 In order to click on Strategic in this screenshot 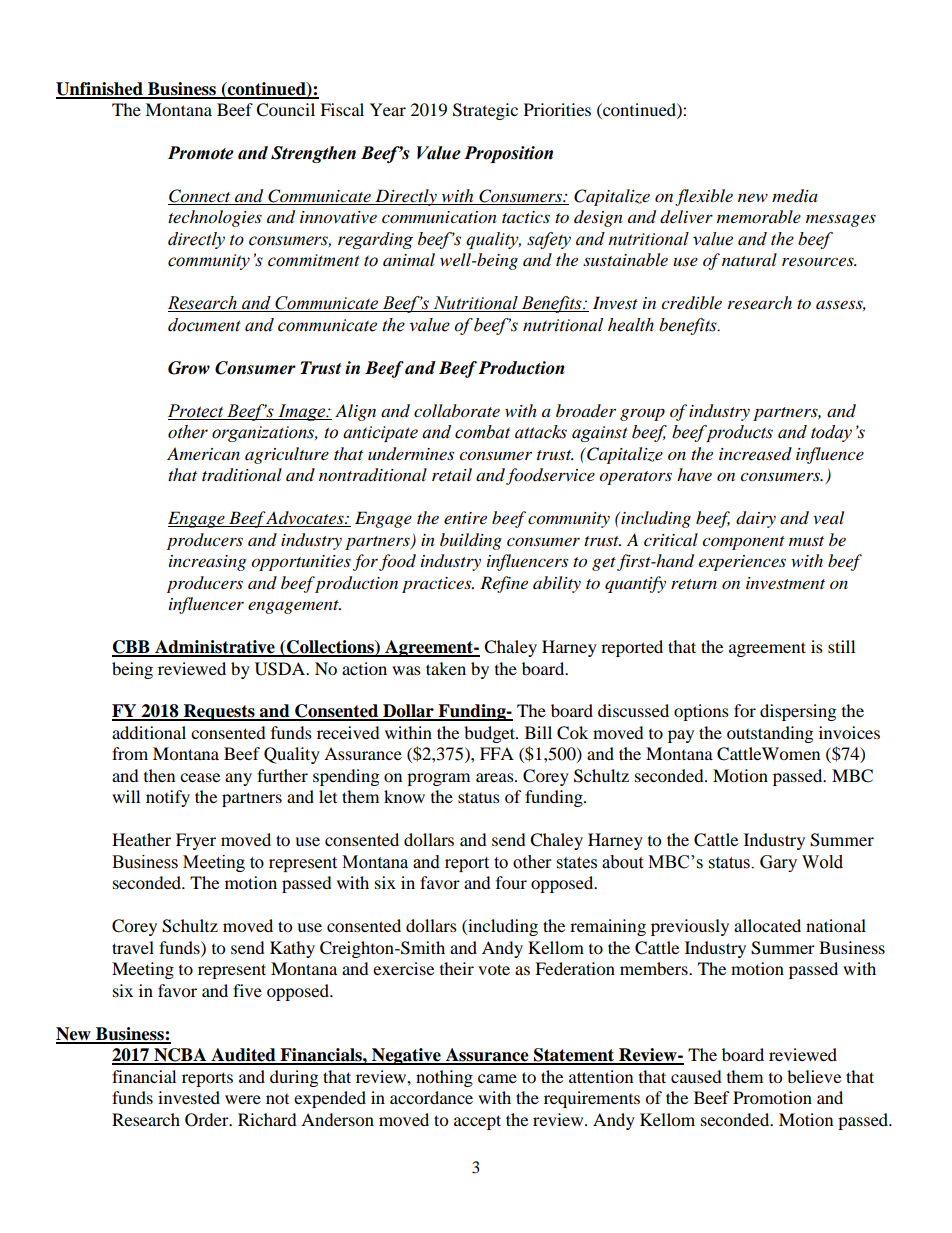, I will do `click(485, 111)`.
